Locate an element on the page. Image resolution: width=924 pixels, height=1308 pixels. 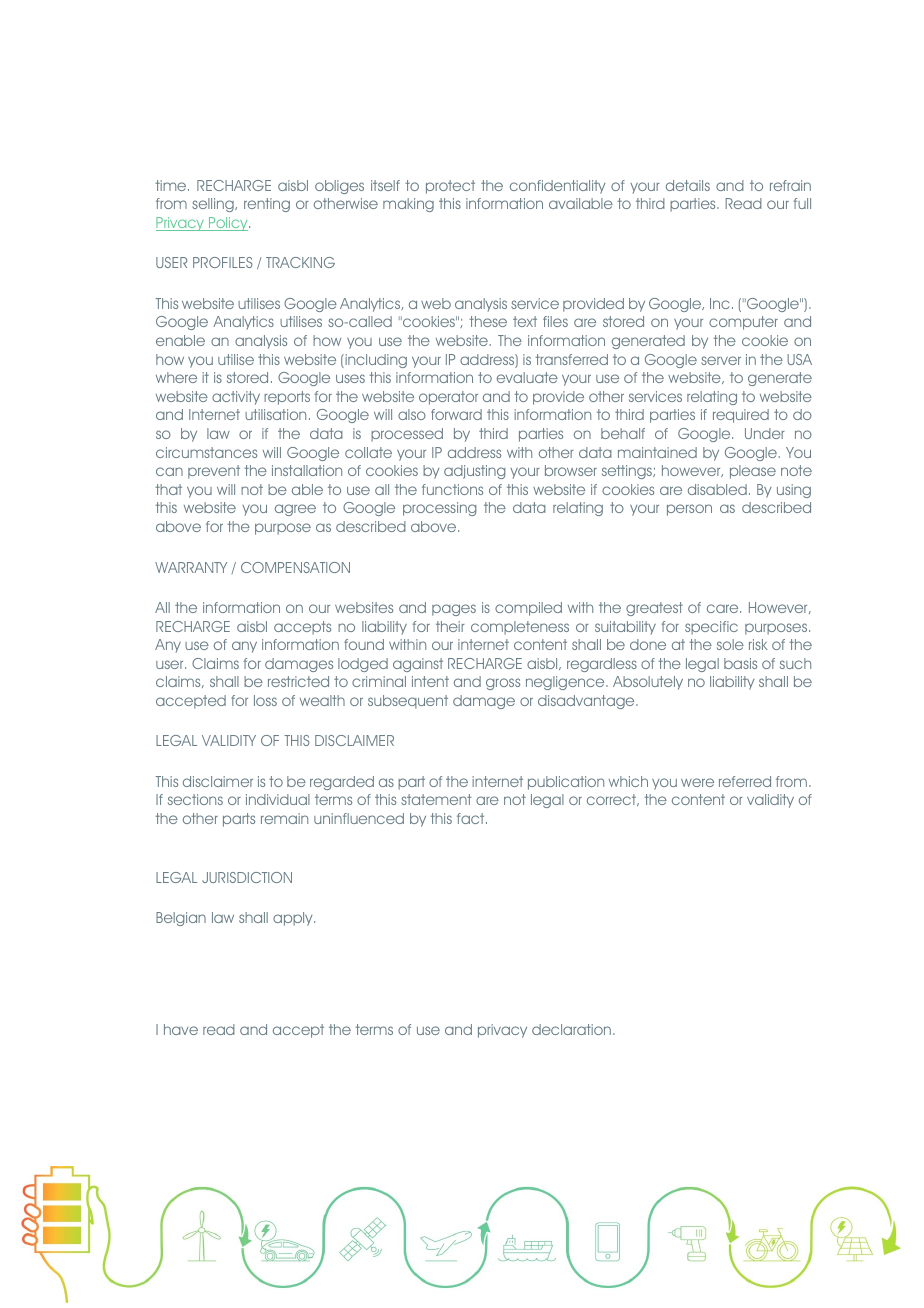
referred is located at coordinates (745, 781).
